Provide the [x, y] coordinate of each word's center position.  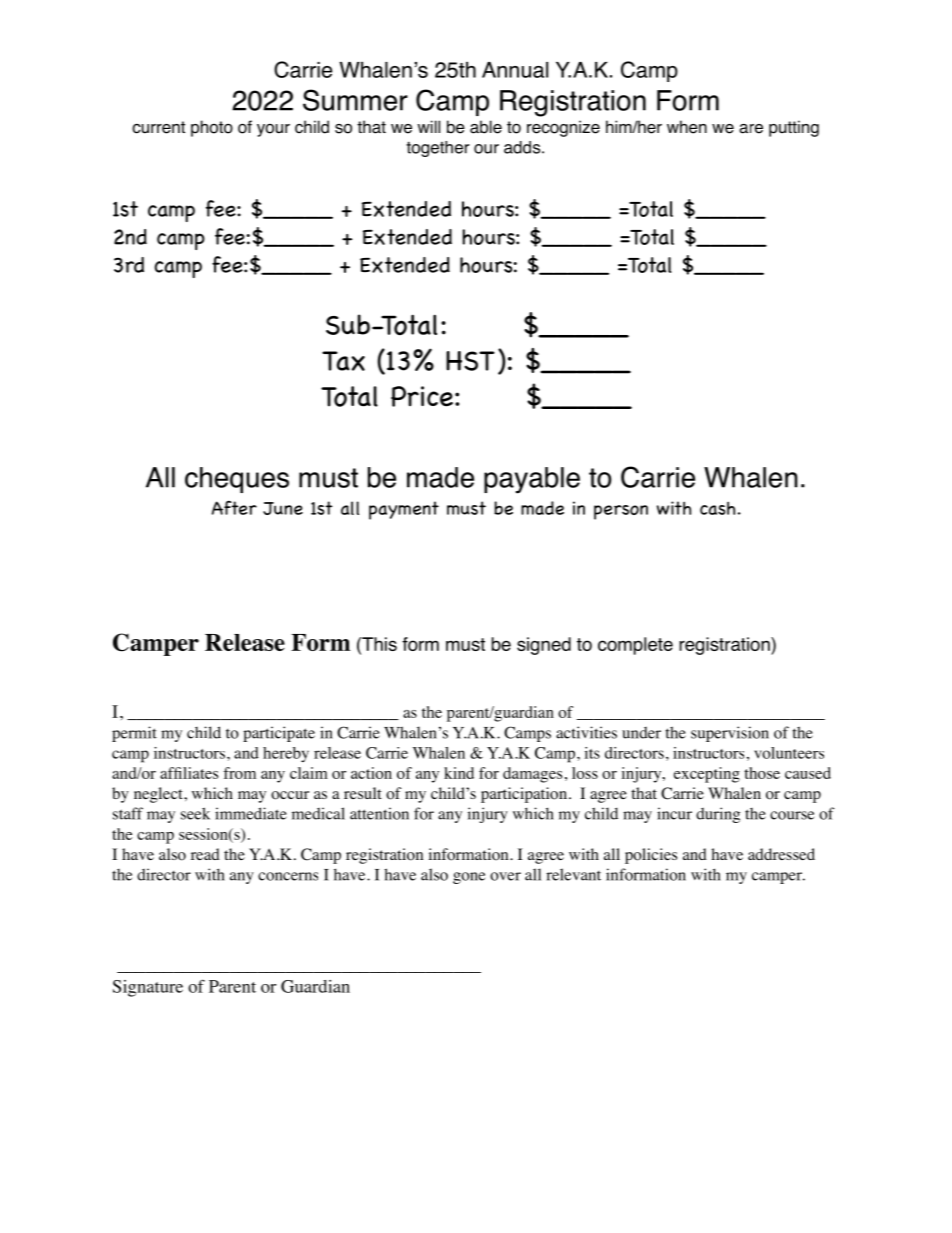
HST [470, 361]
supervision [730, 734]
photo [212, 128]
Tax [343, 361]
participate [279, 734]
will [428, 126]
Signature [148, 988]
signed [544, 646]
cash [717, 508]
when [687, 127]
